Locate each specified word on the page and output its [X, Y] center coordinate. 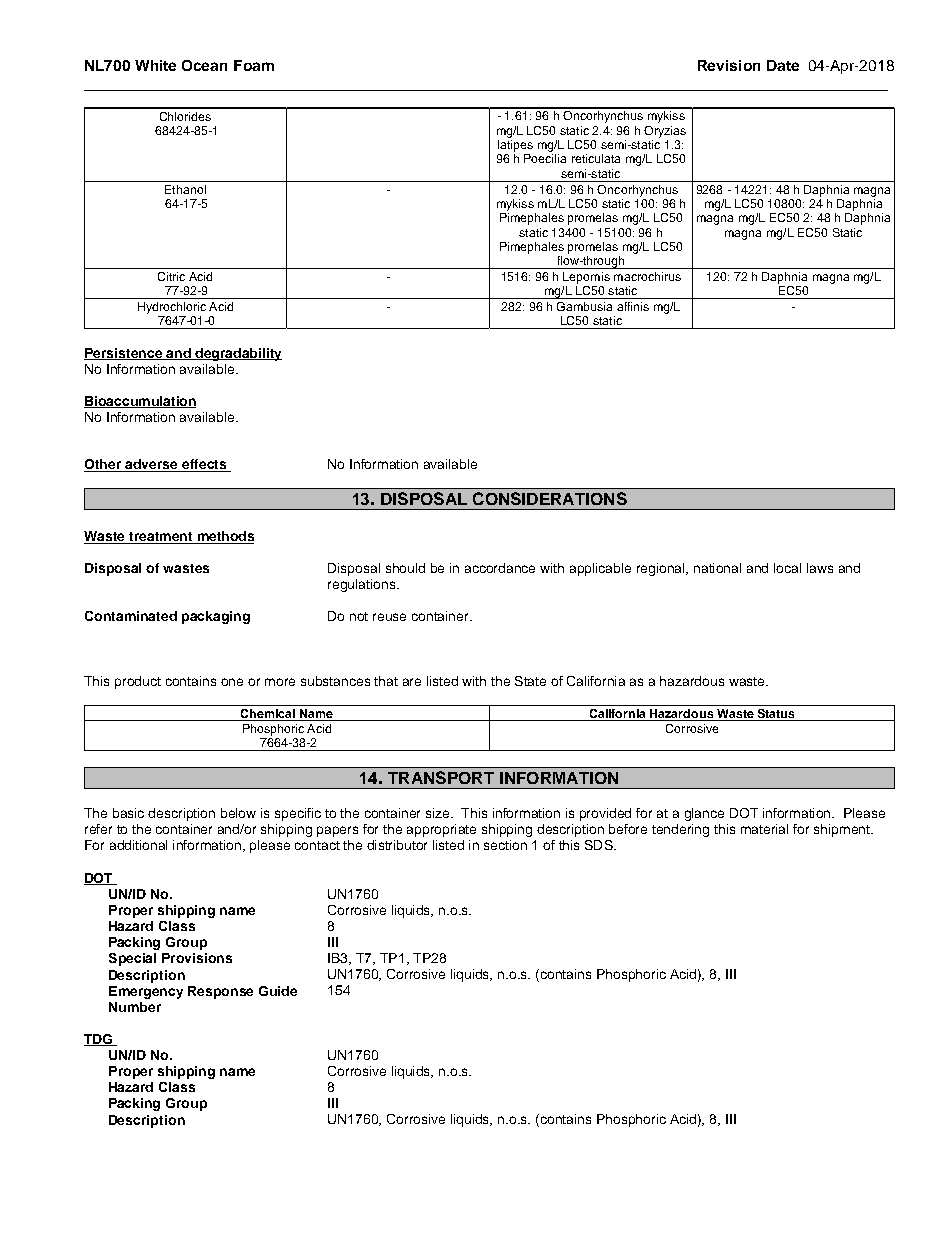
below [238, 813]
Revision [729, 65]
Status [776, 715]
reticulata [596, 158]
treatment [161, 538]
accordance [500, 568]
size [439, 813]
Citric [171, 276]
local [787, 568]
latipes [515, 144]
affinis [633, 306]
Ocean [204, 65]
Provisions [197, 958]
